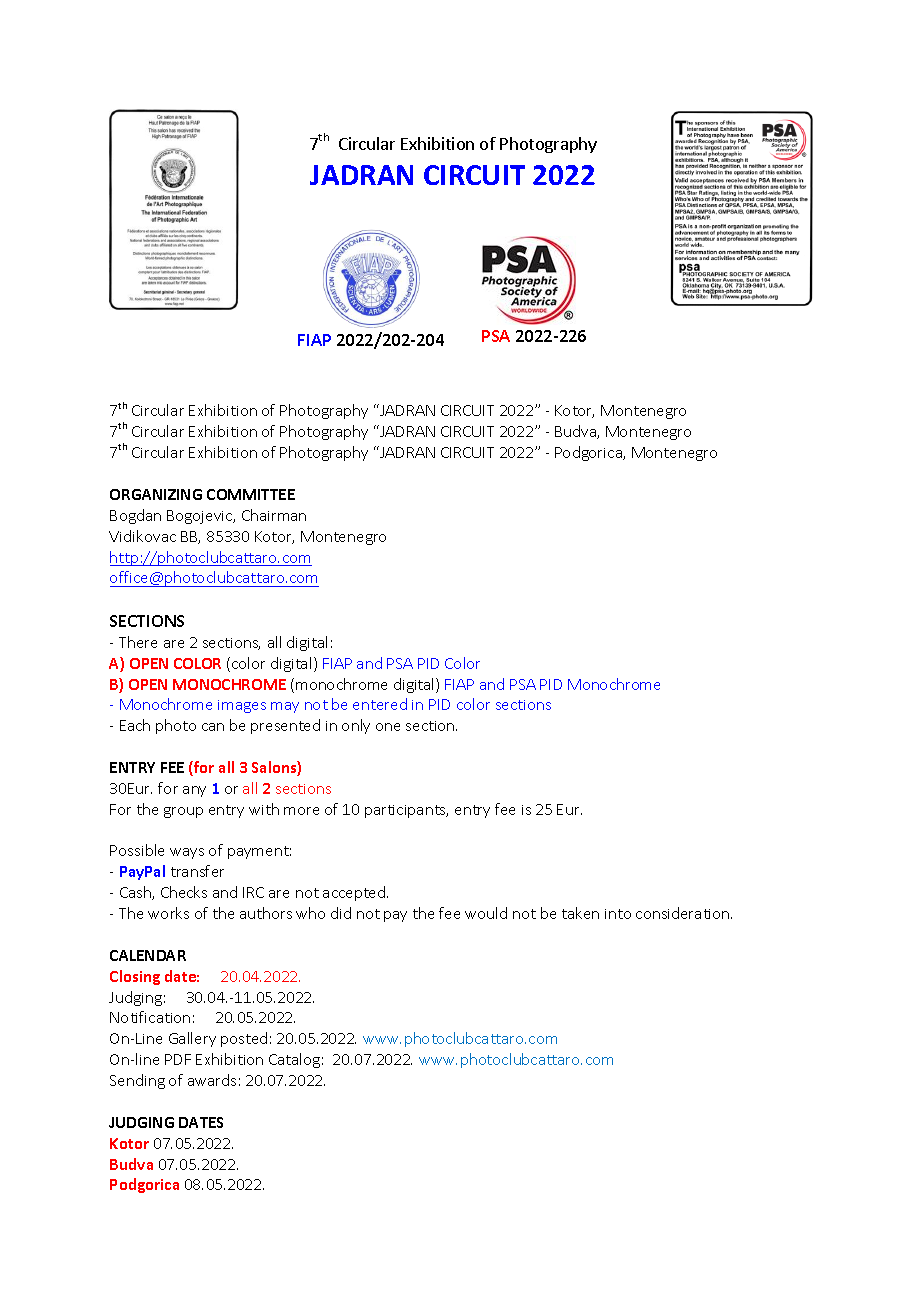 This screenshot has width=924, height=1308. Describe the element at coordinates (388, 727) in the screenshot. I see `one` at that location.
